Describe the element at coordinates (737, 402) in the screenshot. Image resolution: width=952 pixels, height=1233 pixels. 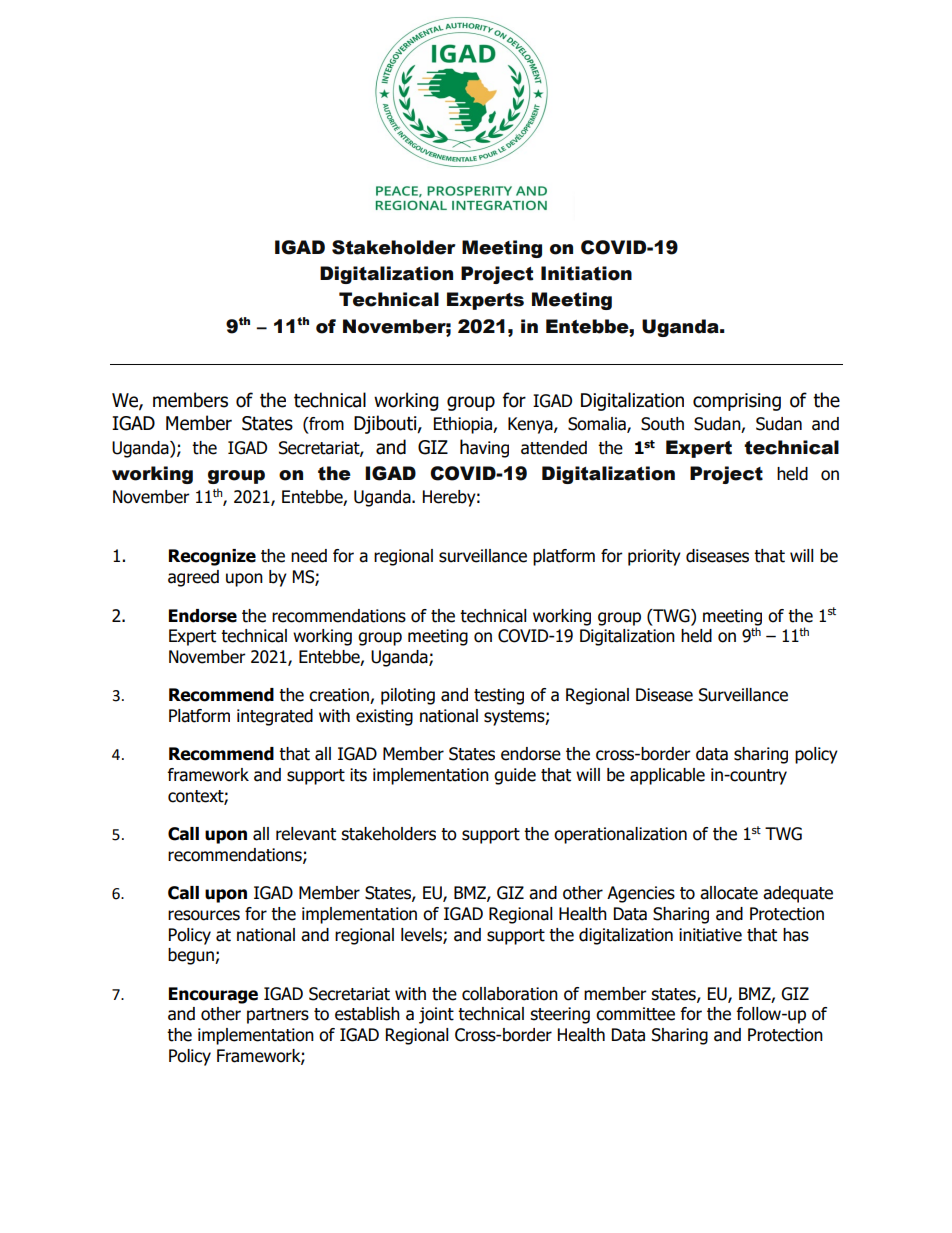
I see `comprising` at that location.
